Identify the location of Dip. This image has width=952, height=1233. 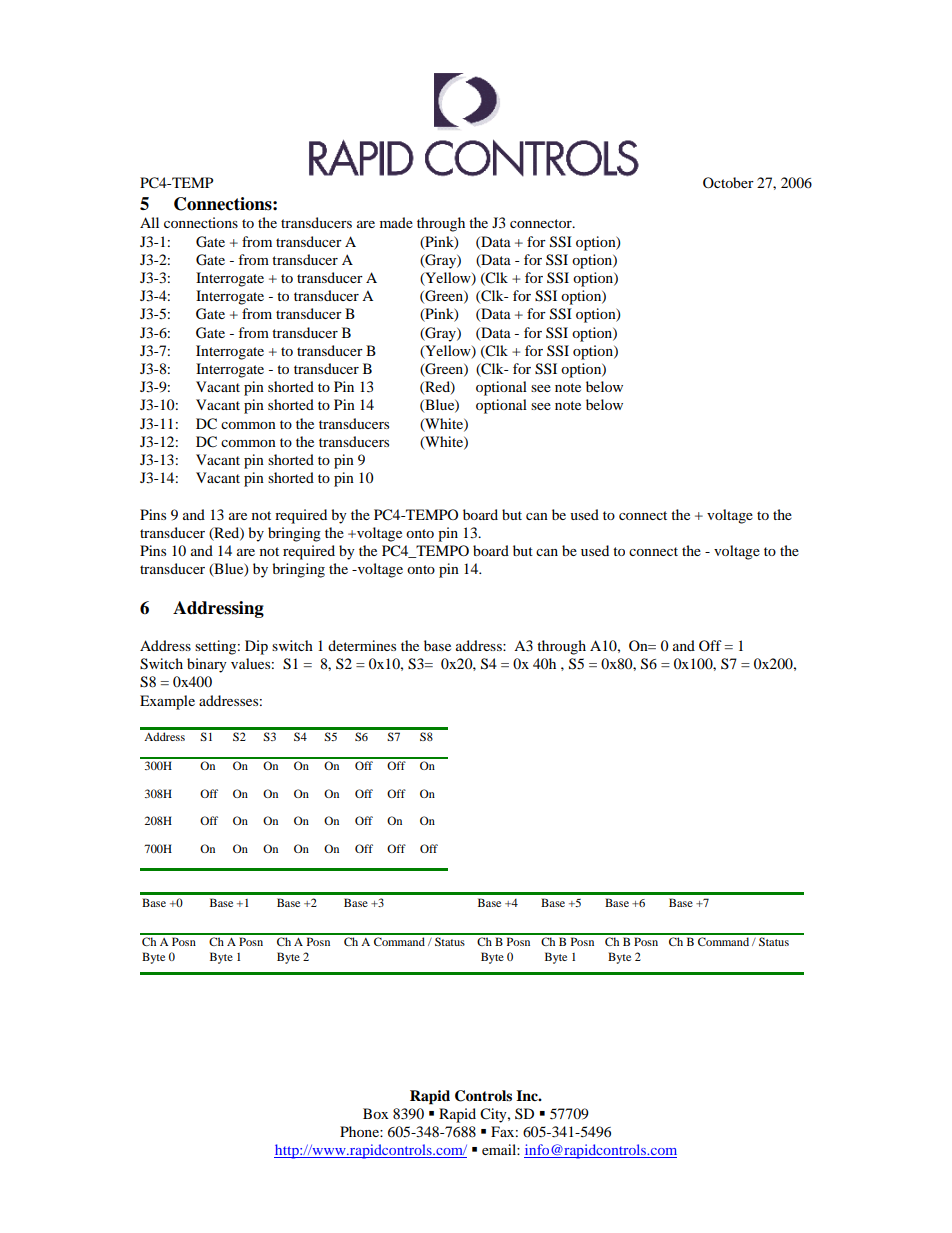
(256, 647).
